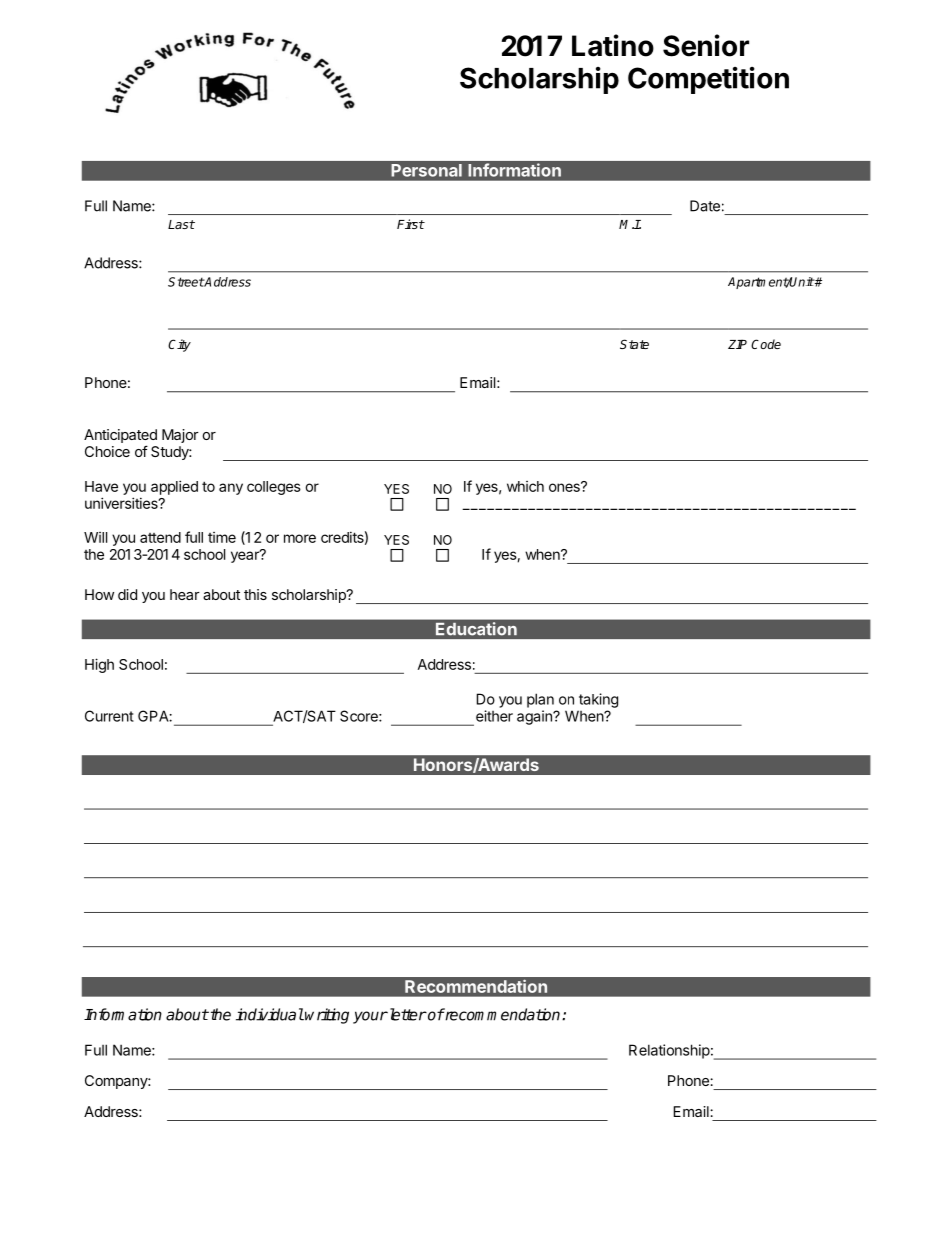 The height and width of the page is (1233, 952). I want to click on Last, so click(181, 224).
